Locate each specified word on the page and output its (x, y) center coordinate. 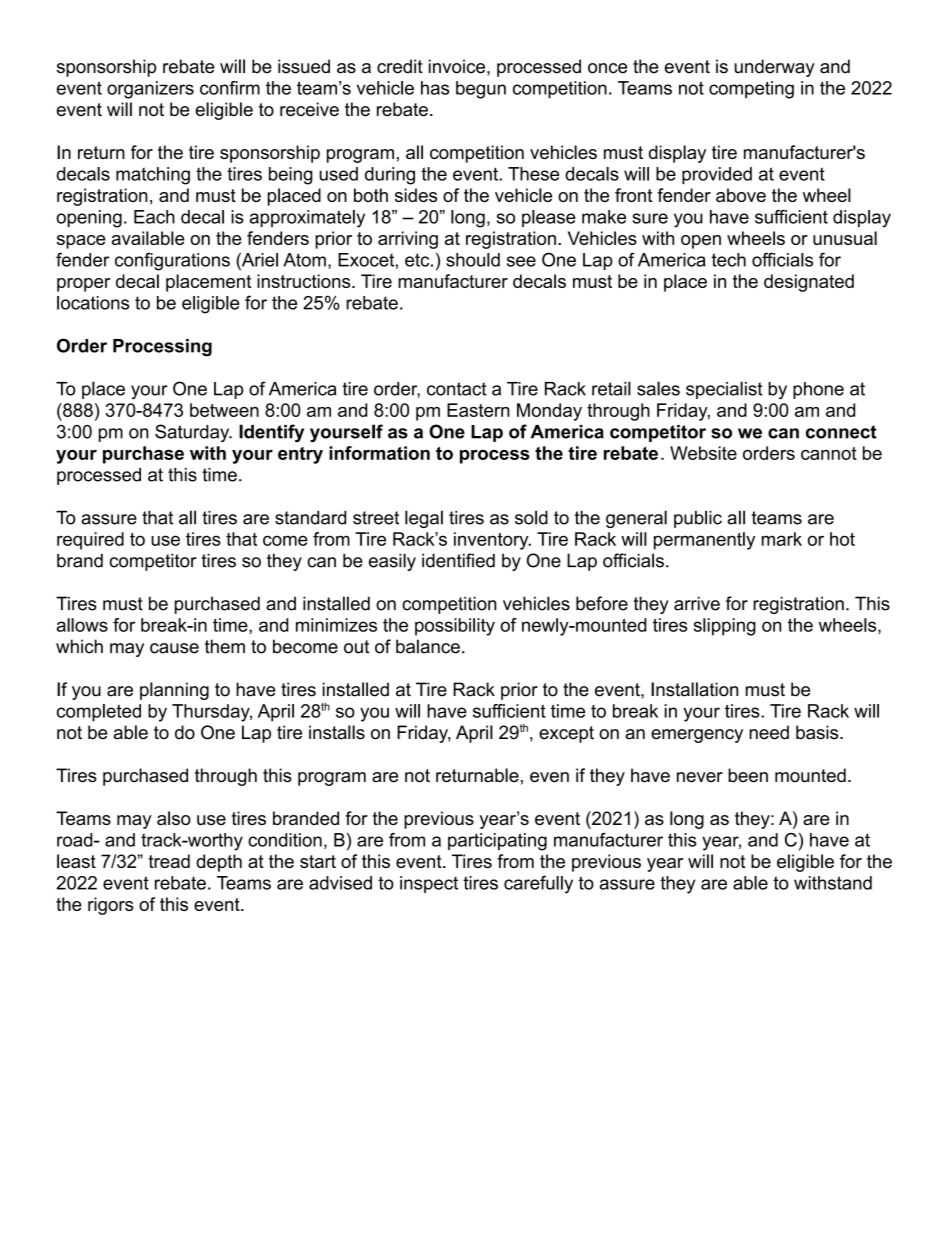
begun (481, 90)
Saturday (193, 433)
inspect (429, 884)
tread (169, 861)
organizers (150, 90)
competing (751, 90)
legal (424, 519)
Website (703, 453)
